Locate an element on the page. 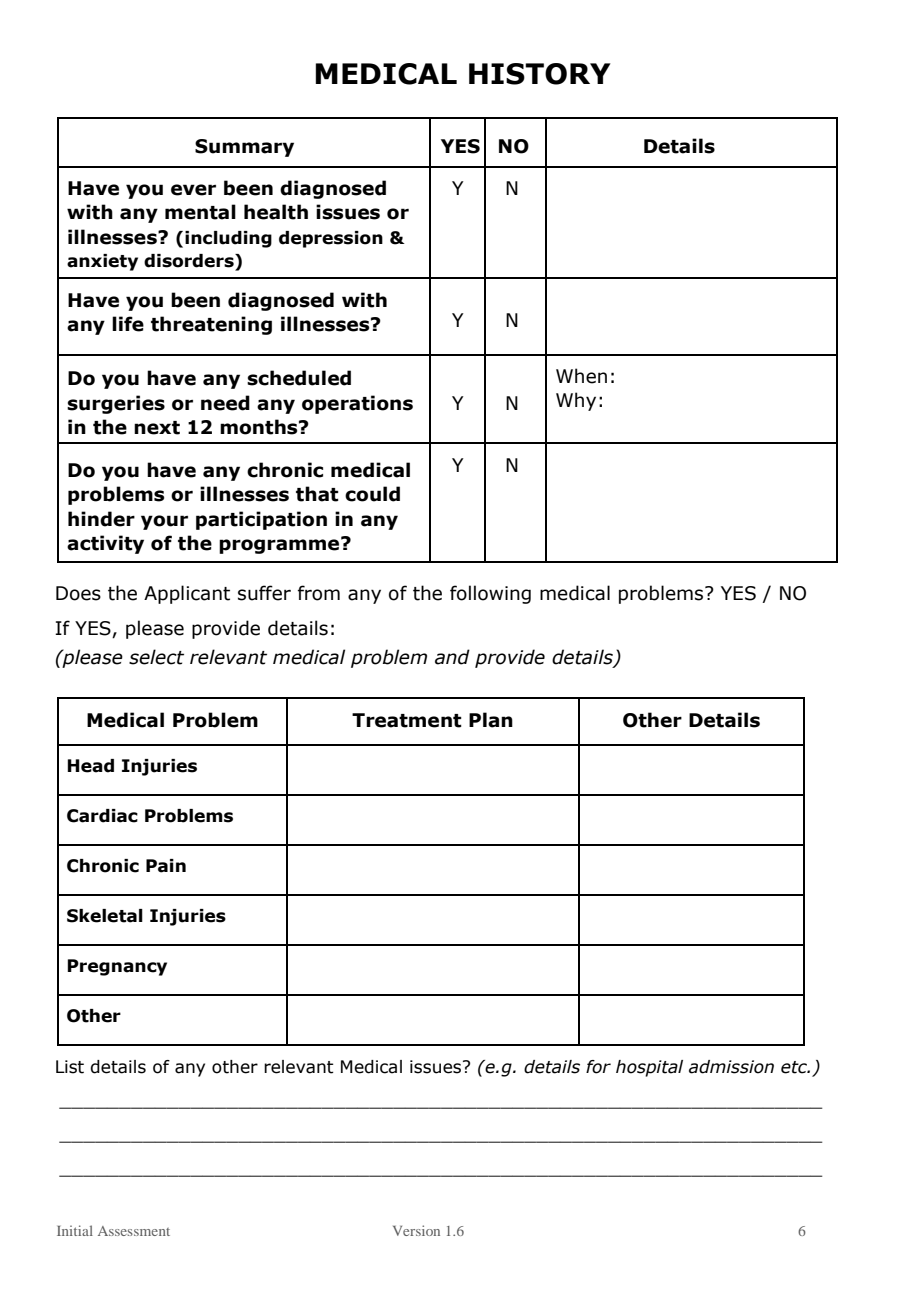 The width and height of the image is (924, 1308). Pain is located at coordinates (166, 866).
